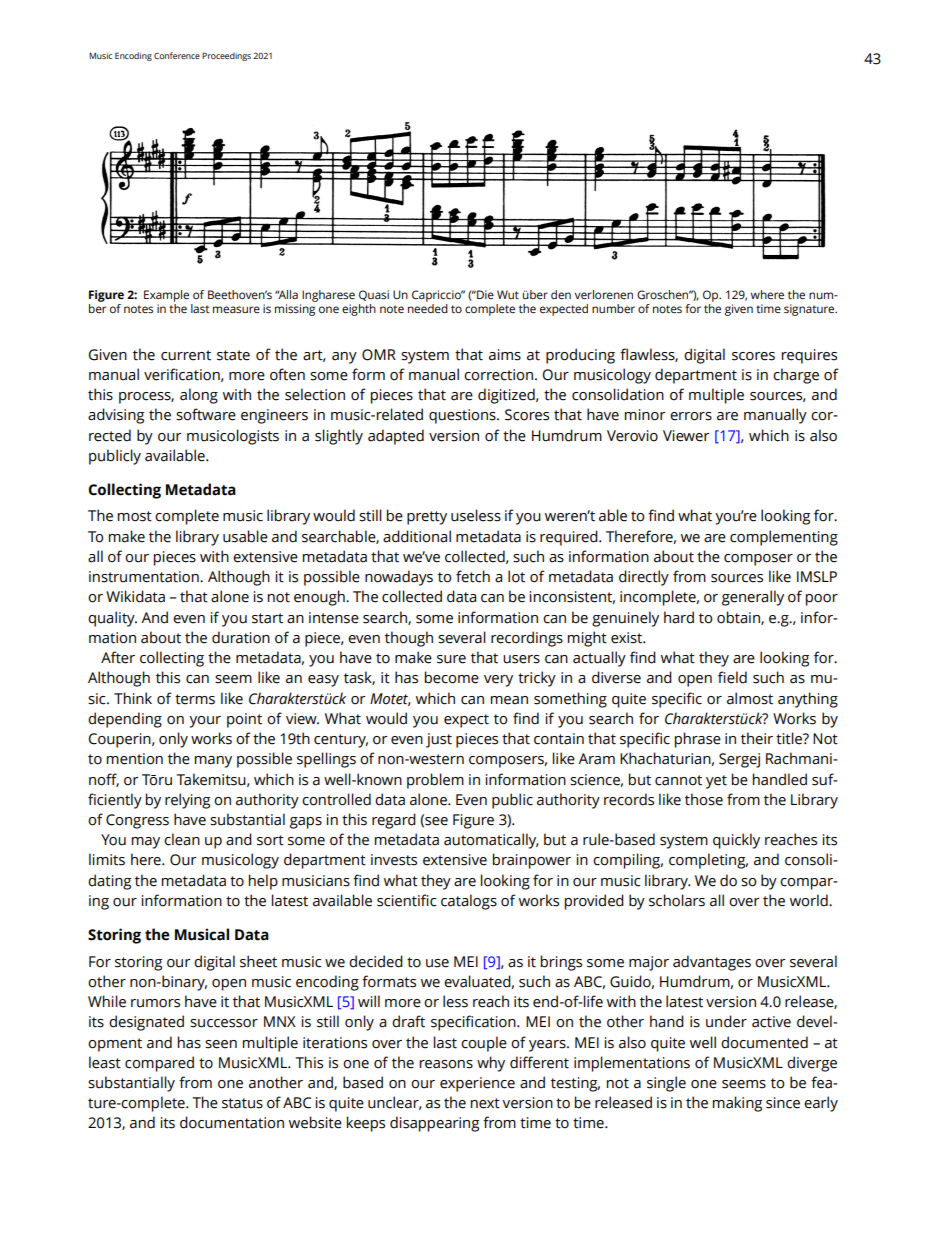 This image has height=1233, width=952. Describe the element at coordinates (737, 1104) in the image. I see `making` at that location.
